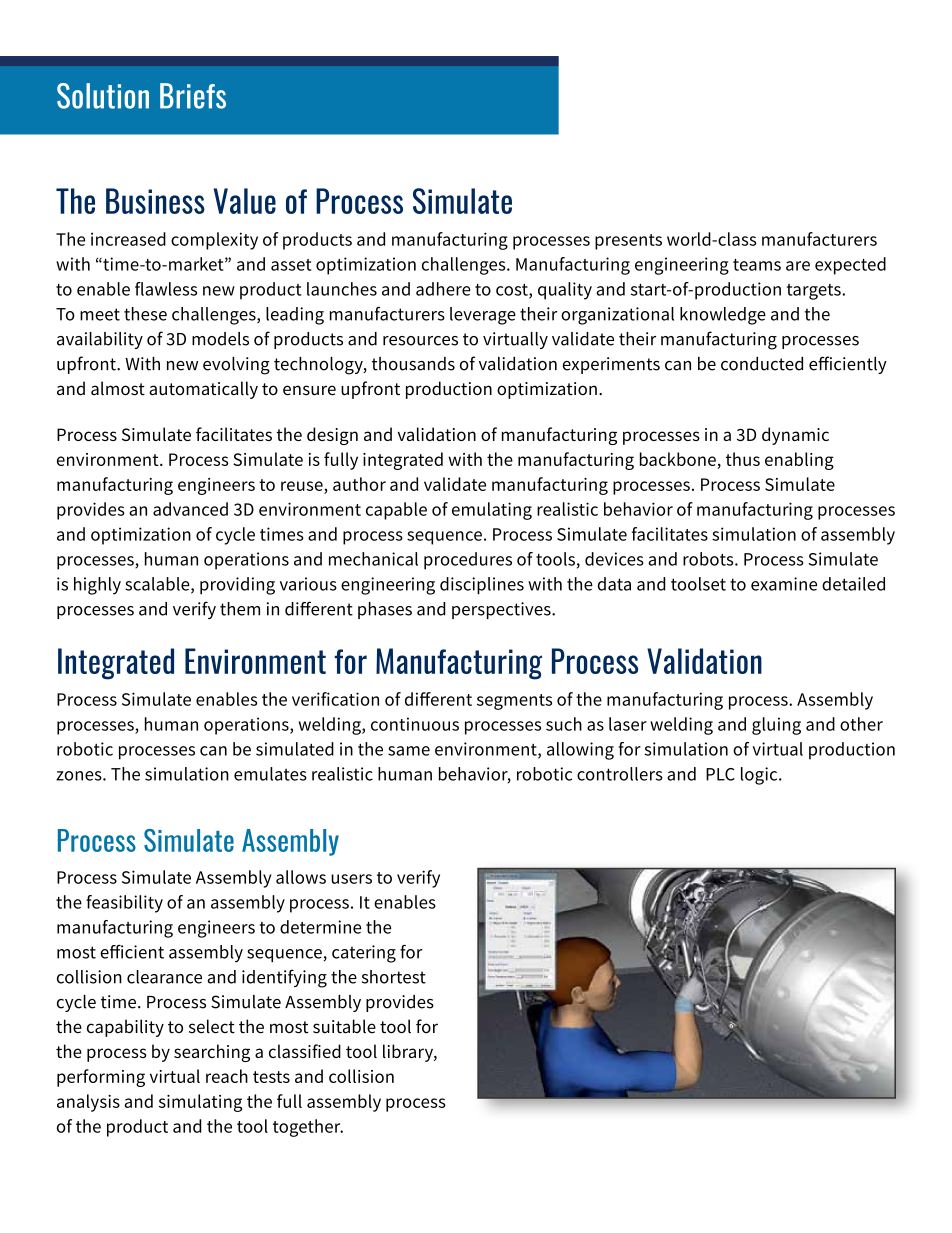 Image resolution: width=952 pixels, height=1233 pixels. What do you see at coordinates (200, 1103) in the page?
I see `simulating` at bounding box center [200, 1103].
